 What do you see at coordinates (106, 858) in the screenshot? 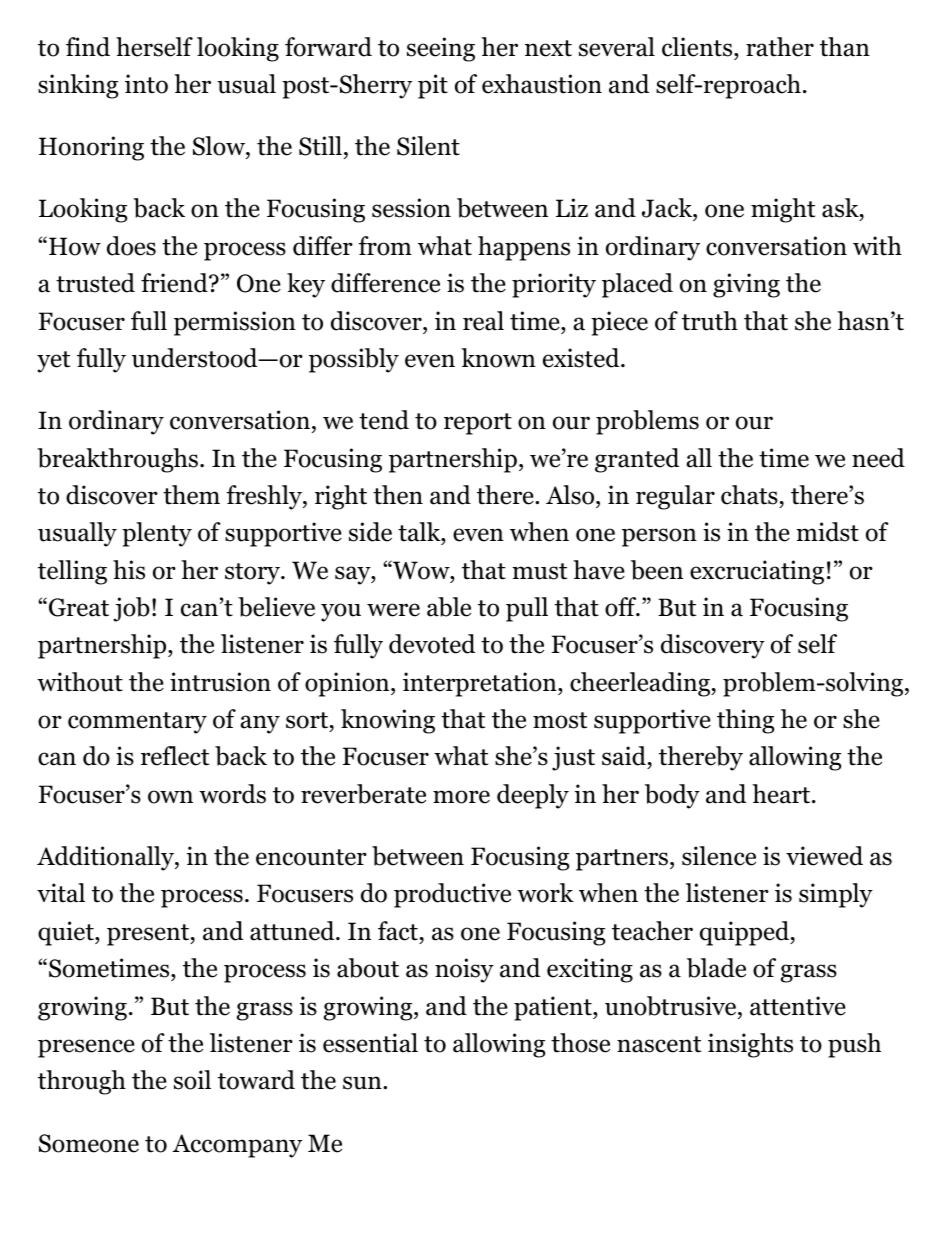
I see `Additionally` at bounding box center [106, 858].
